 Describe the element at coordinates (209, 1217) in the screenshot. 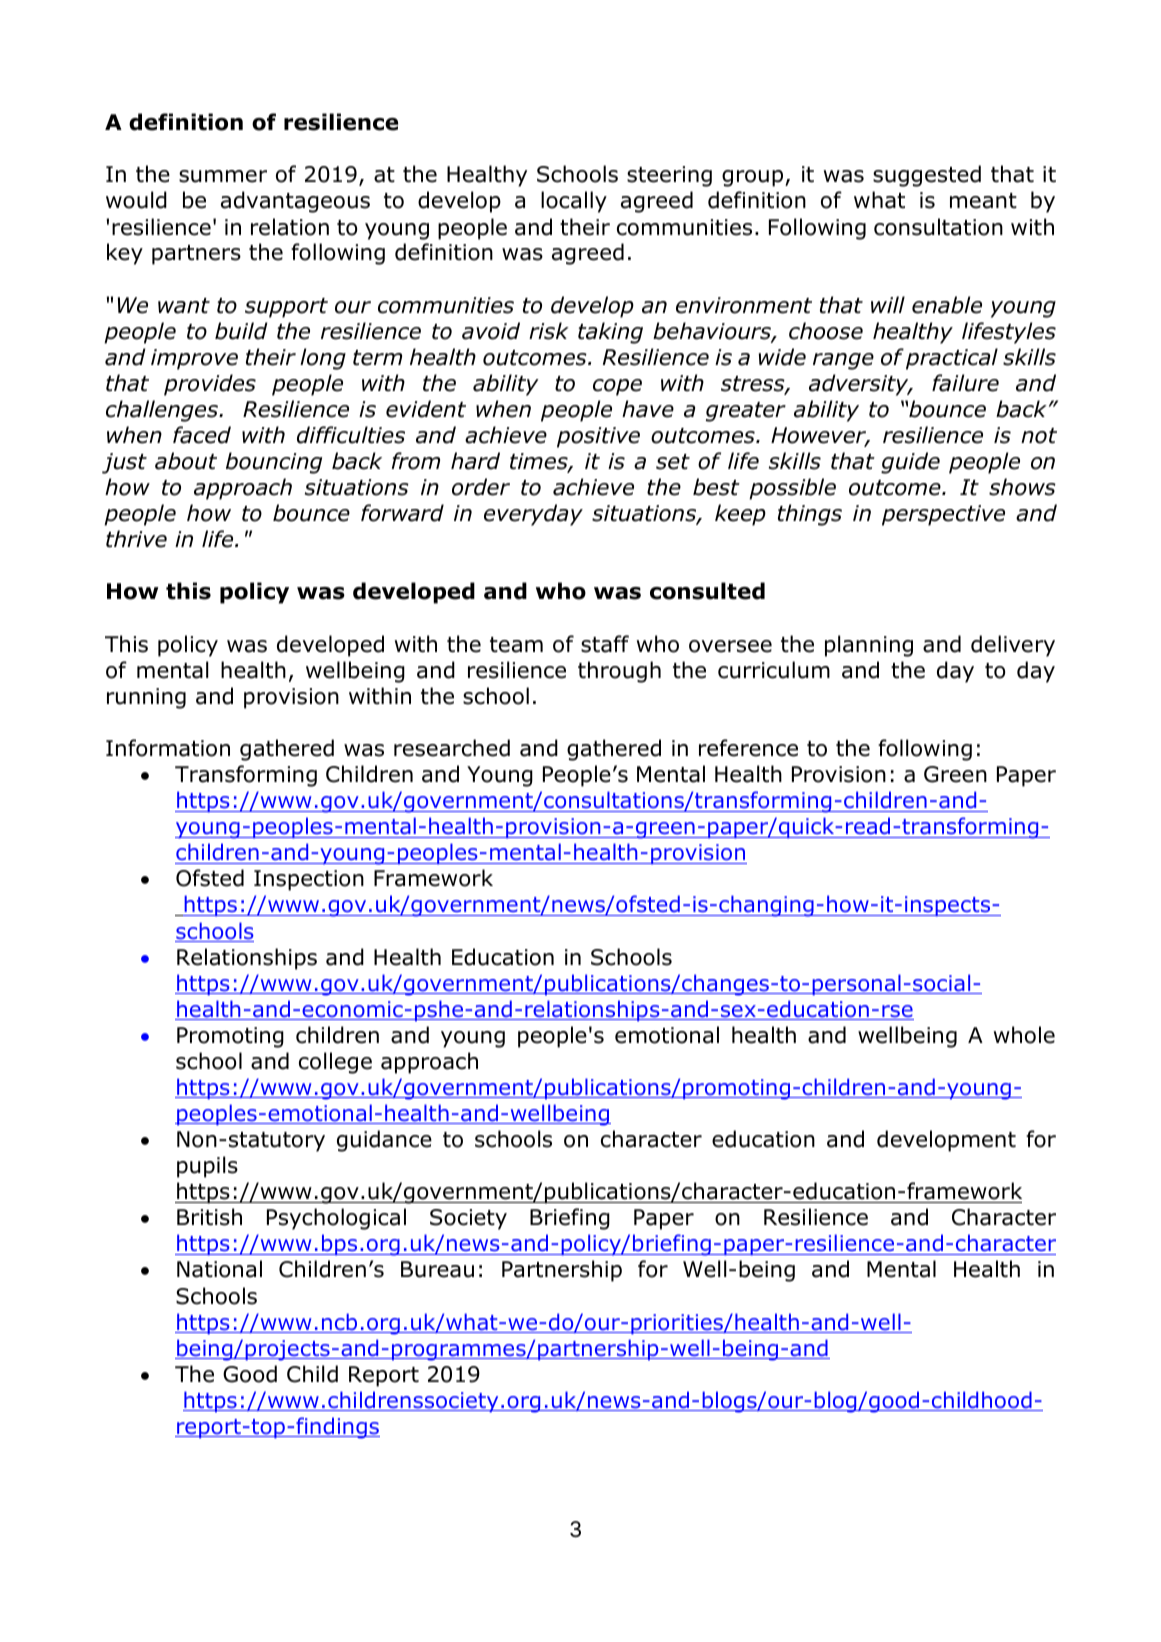

I see `British` at that location.
